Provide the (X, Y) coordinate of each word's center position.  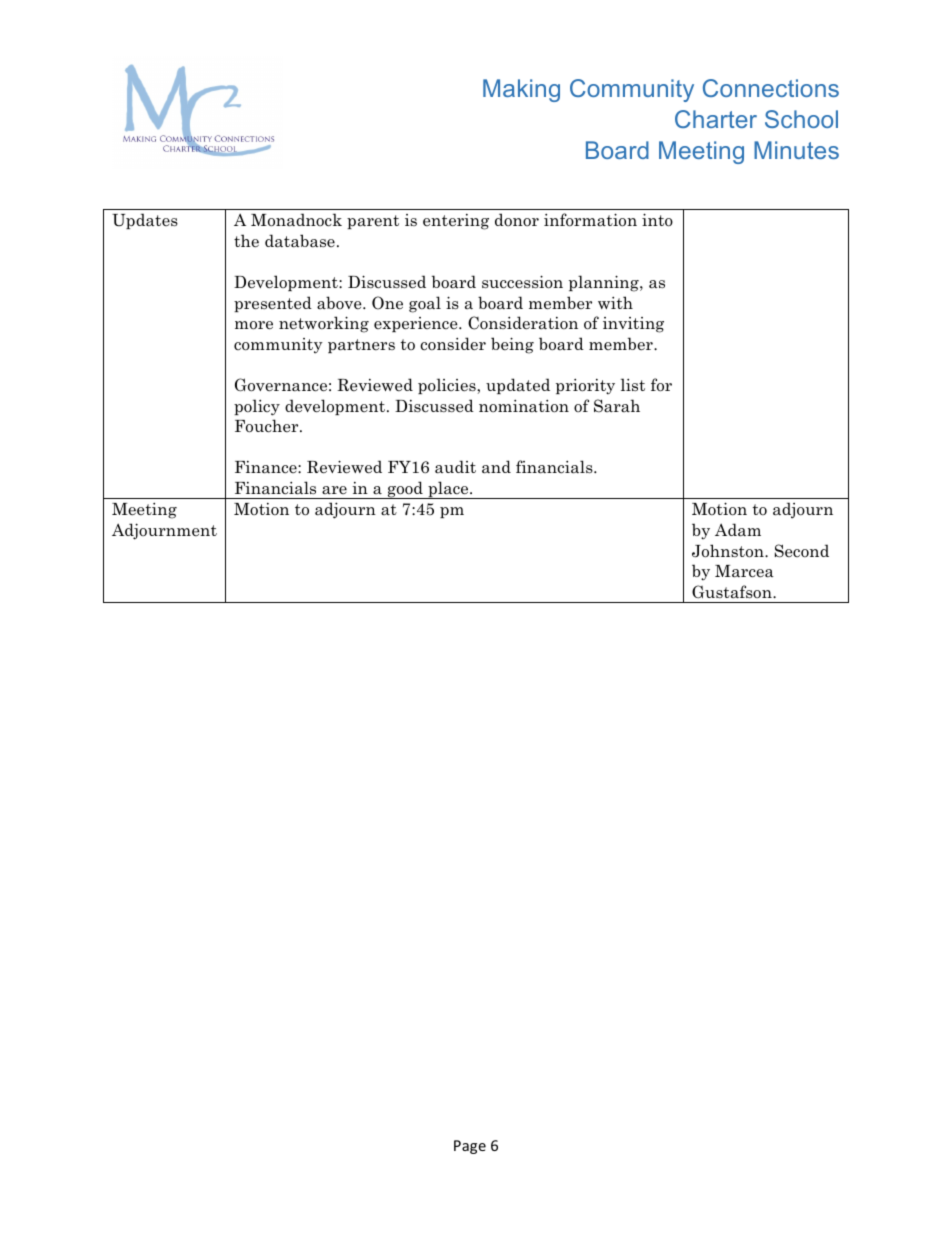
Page (470, 1147)
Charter (716, 119)
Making (521, 90)
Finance (267, 467)
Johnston (729, 551)
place (448, 490)
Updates (145, 221)
